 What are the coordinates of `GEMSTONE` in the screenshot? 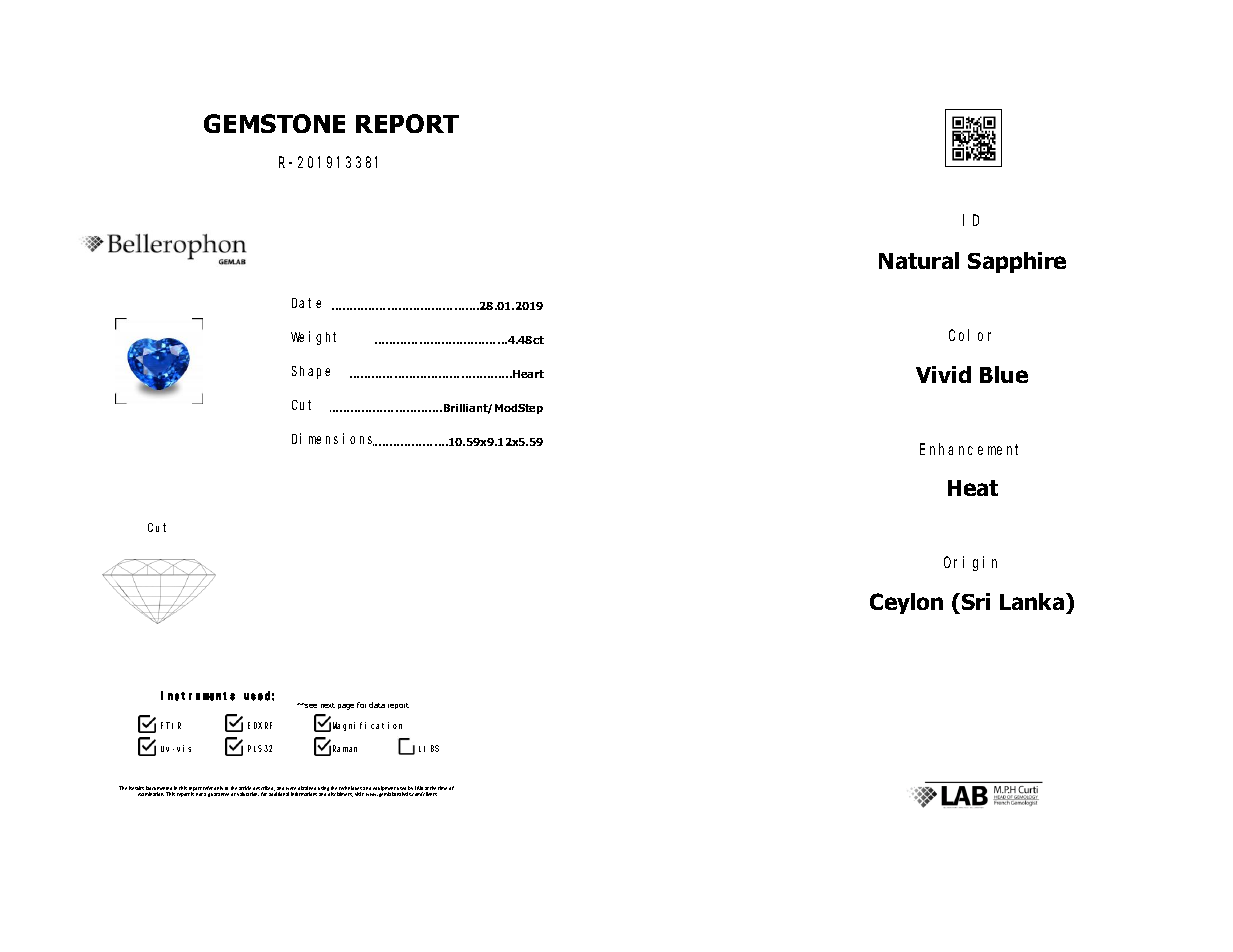 It's located at (274, 123).
